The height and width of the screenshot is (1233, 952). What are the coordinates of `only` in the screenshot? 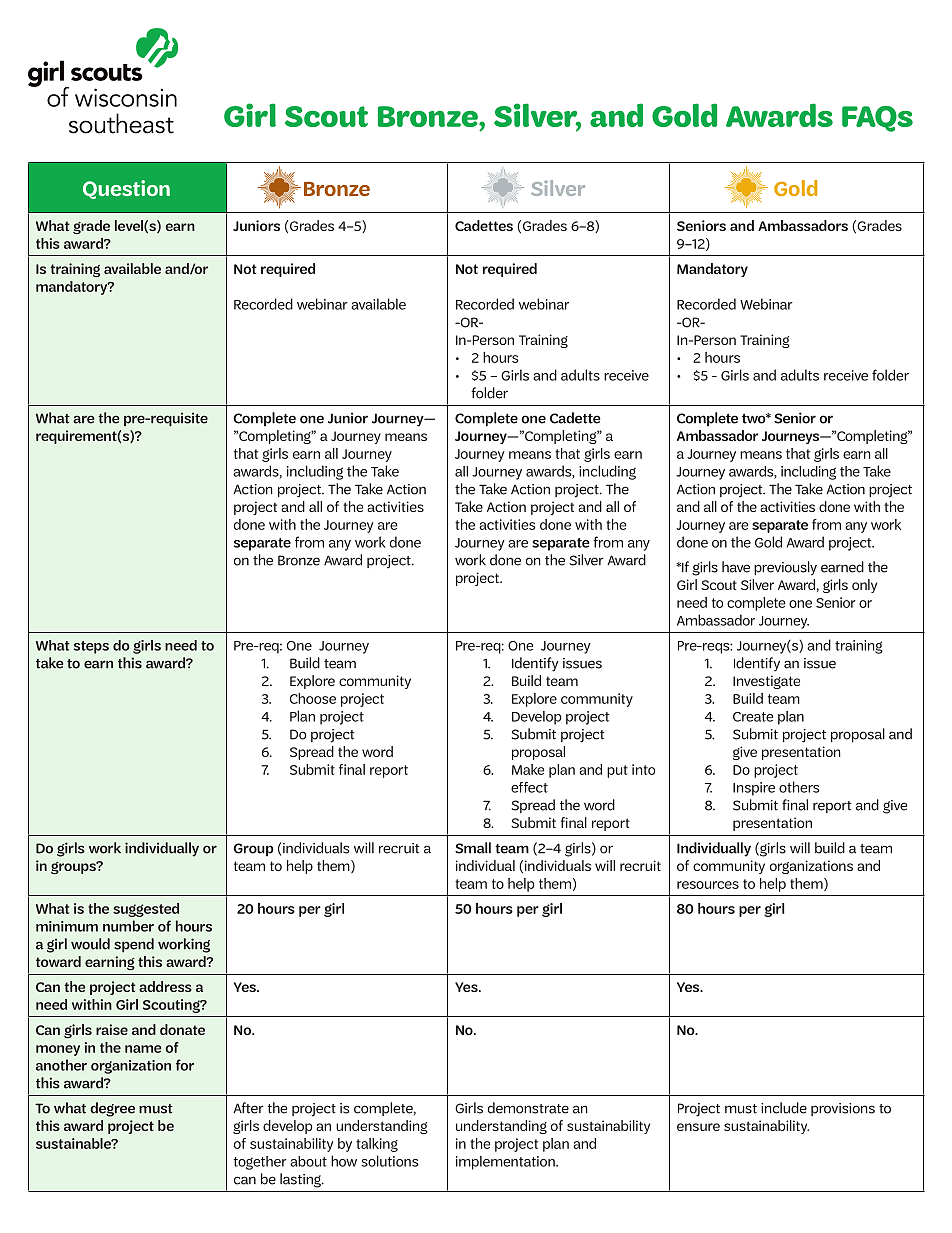 It's located at (864, 586).
